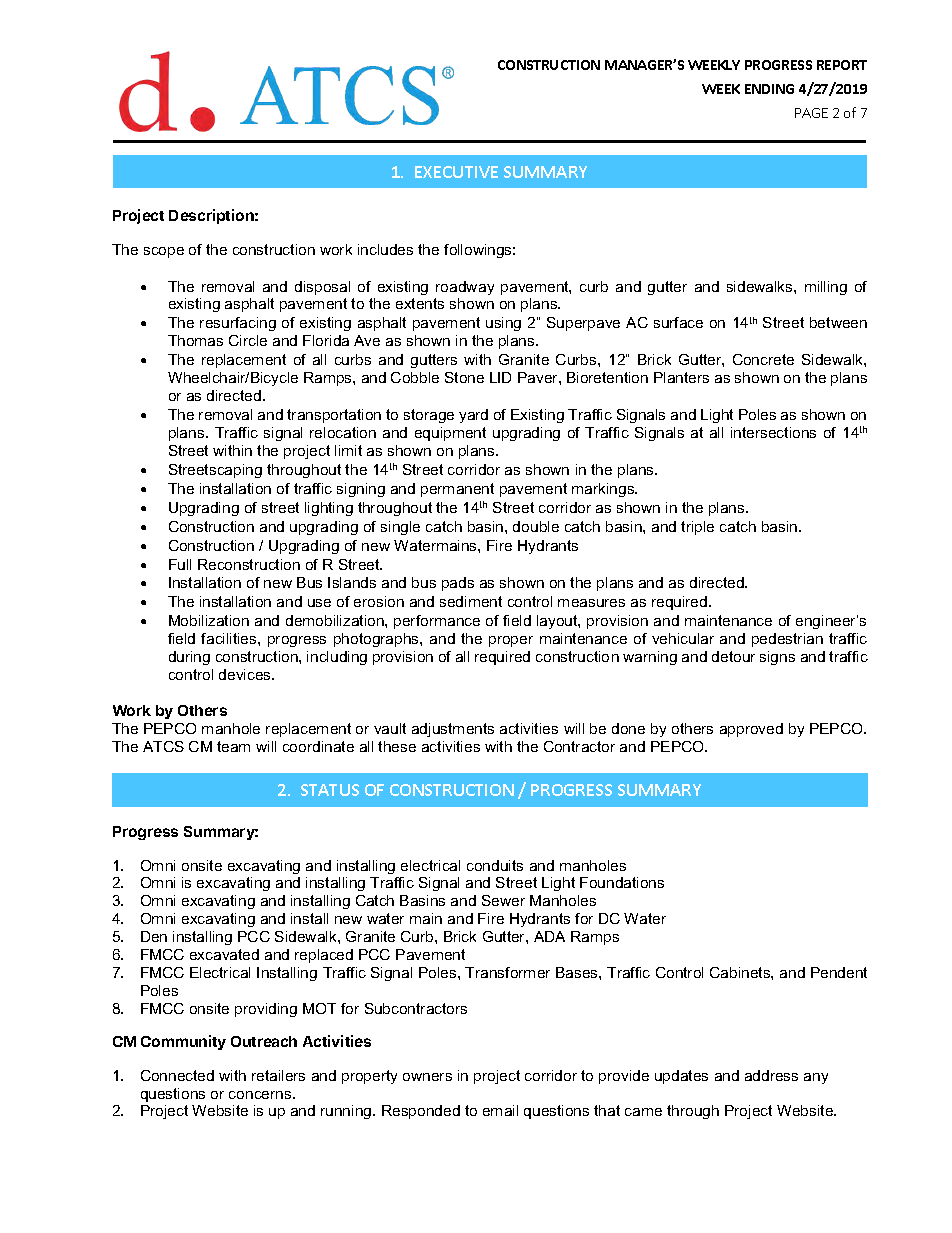 This screenshot has width=952, height=1233. Describe the element at coordinates (622, 882) in the screenshot. I see `Foundations` at that location.
